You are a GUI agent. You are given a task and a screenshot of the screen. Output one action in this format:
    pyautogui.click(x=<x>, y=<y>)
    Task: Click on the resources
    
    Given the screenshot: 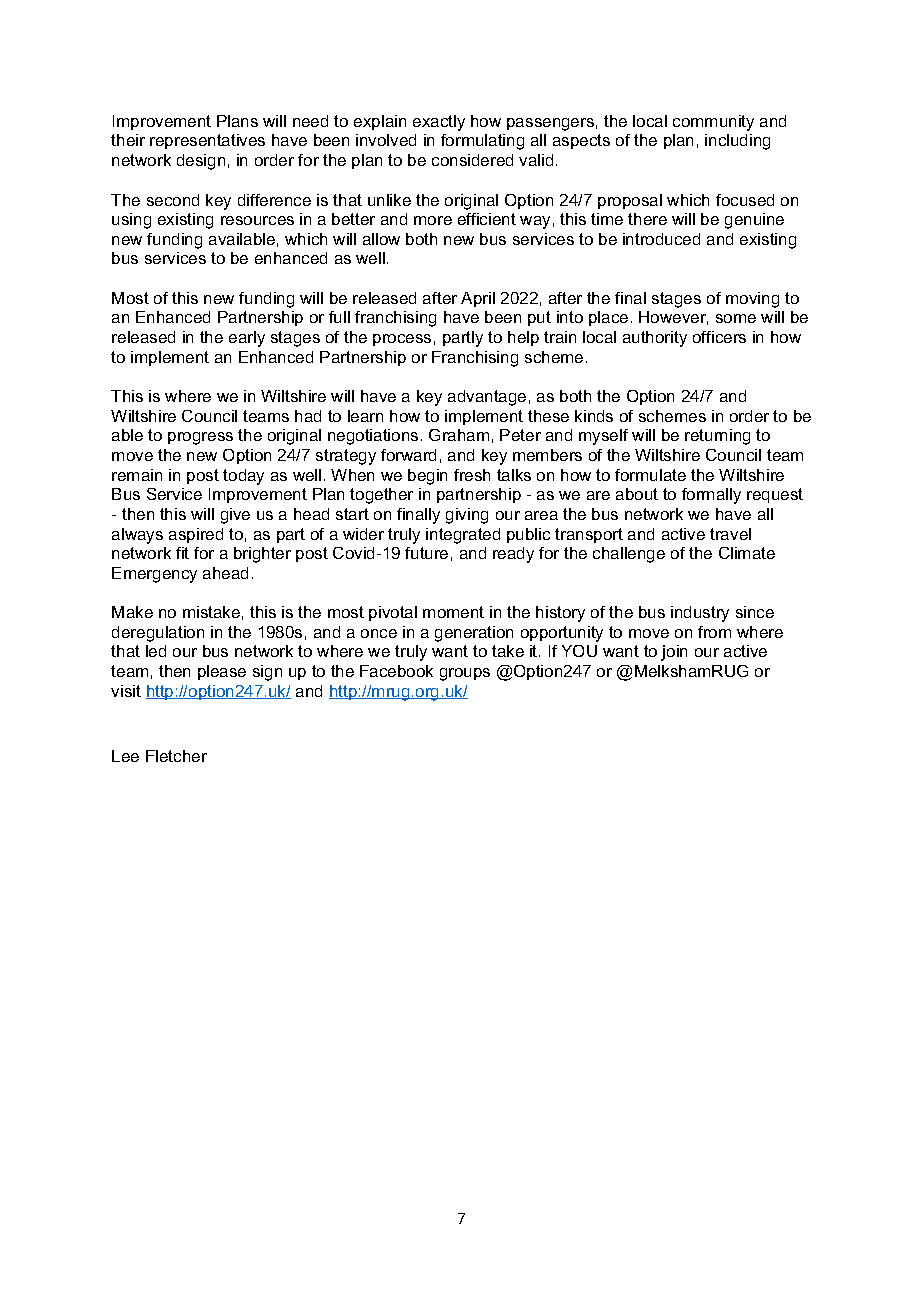 What is the action you would take?
    pyautogui.click(x=257, y=220)
